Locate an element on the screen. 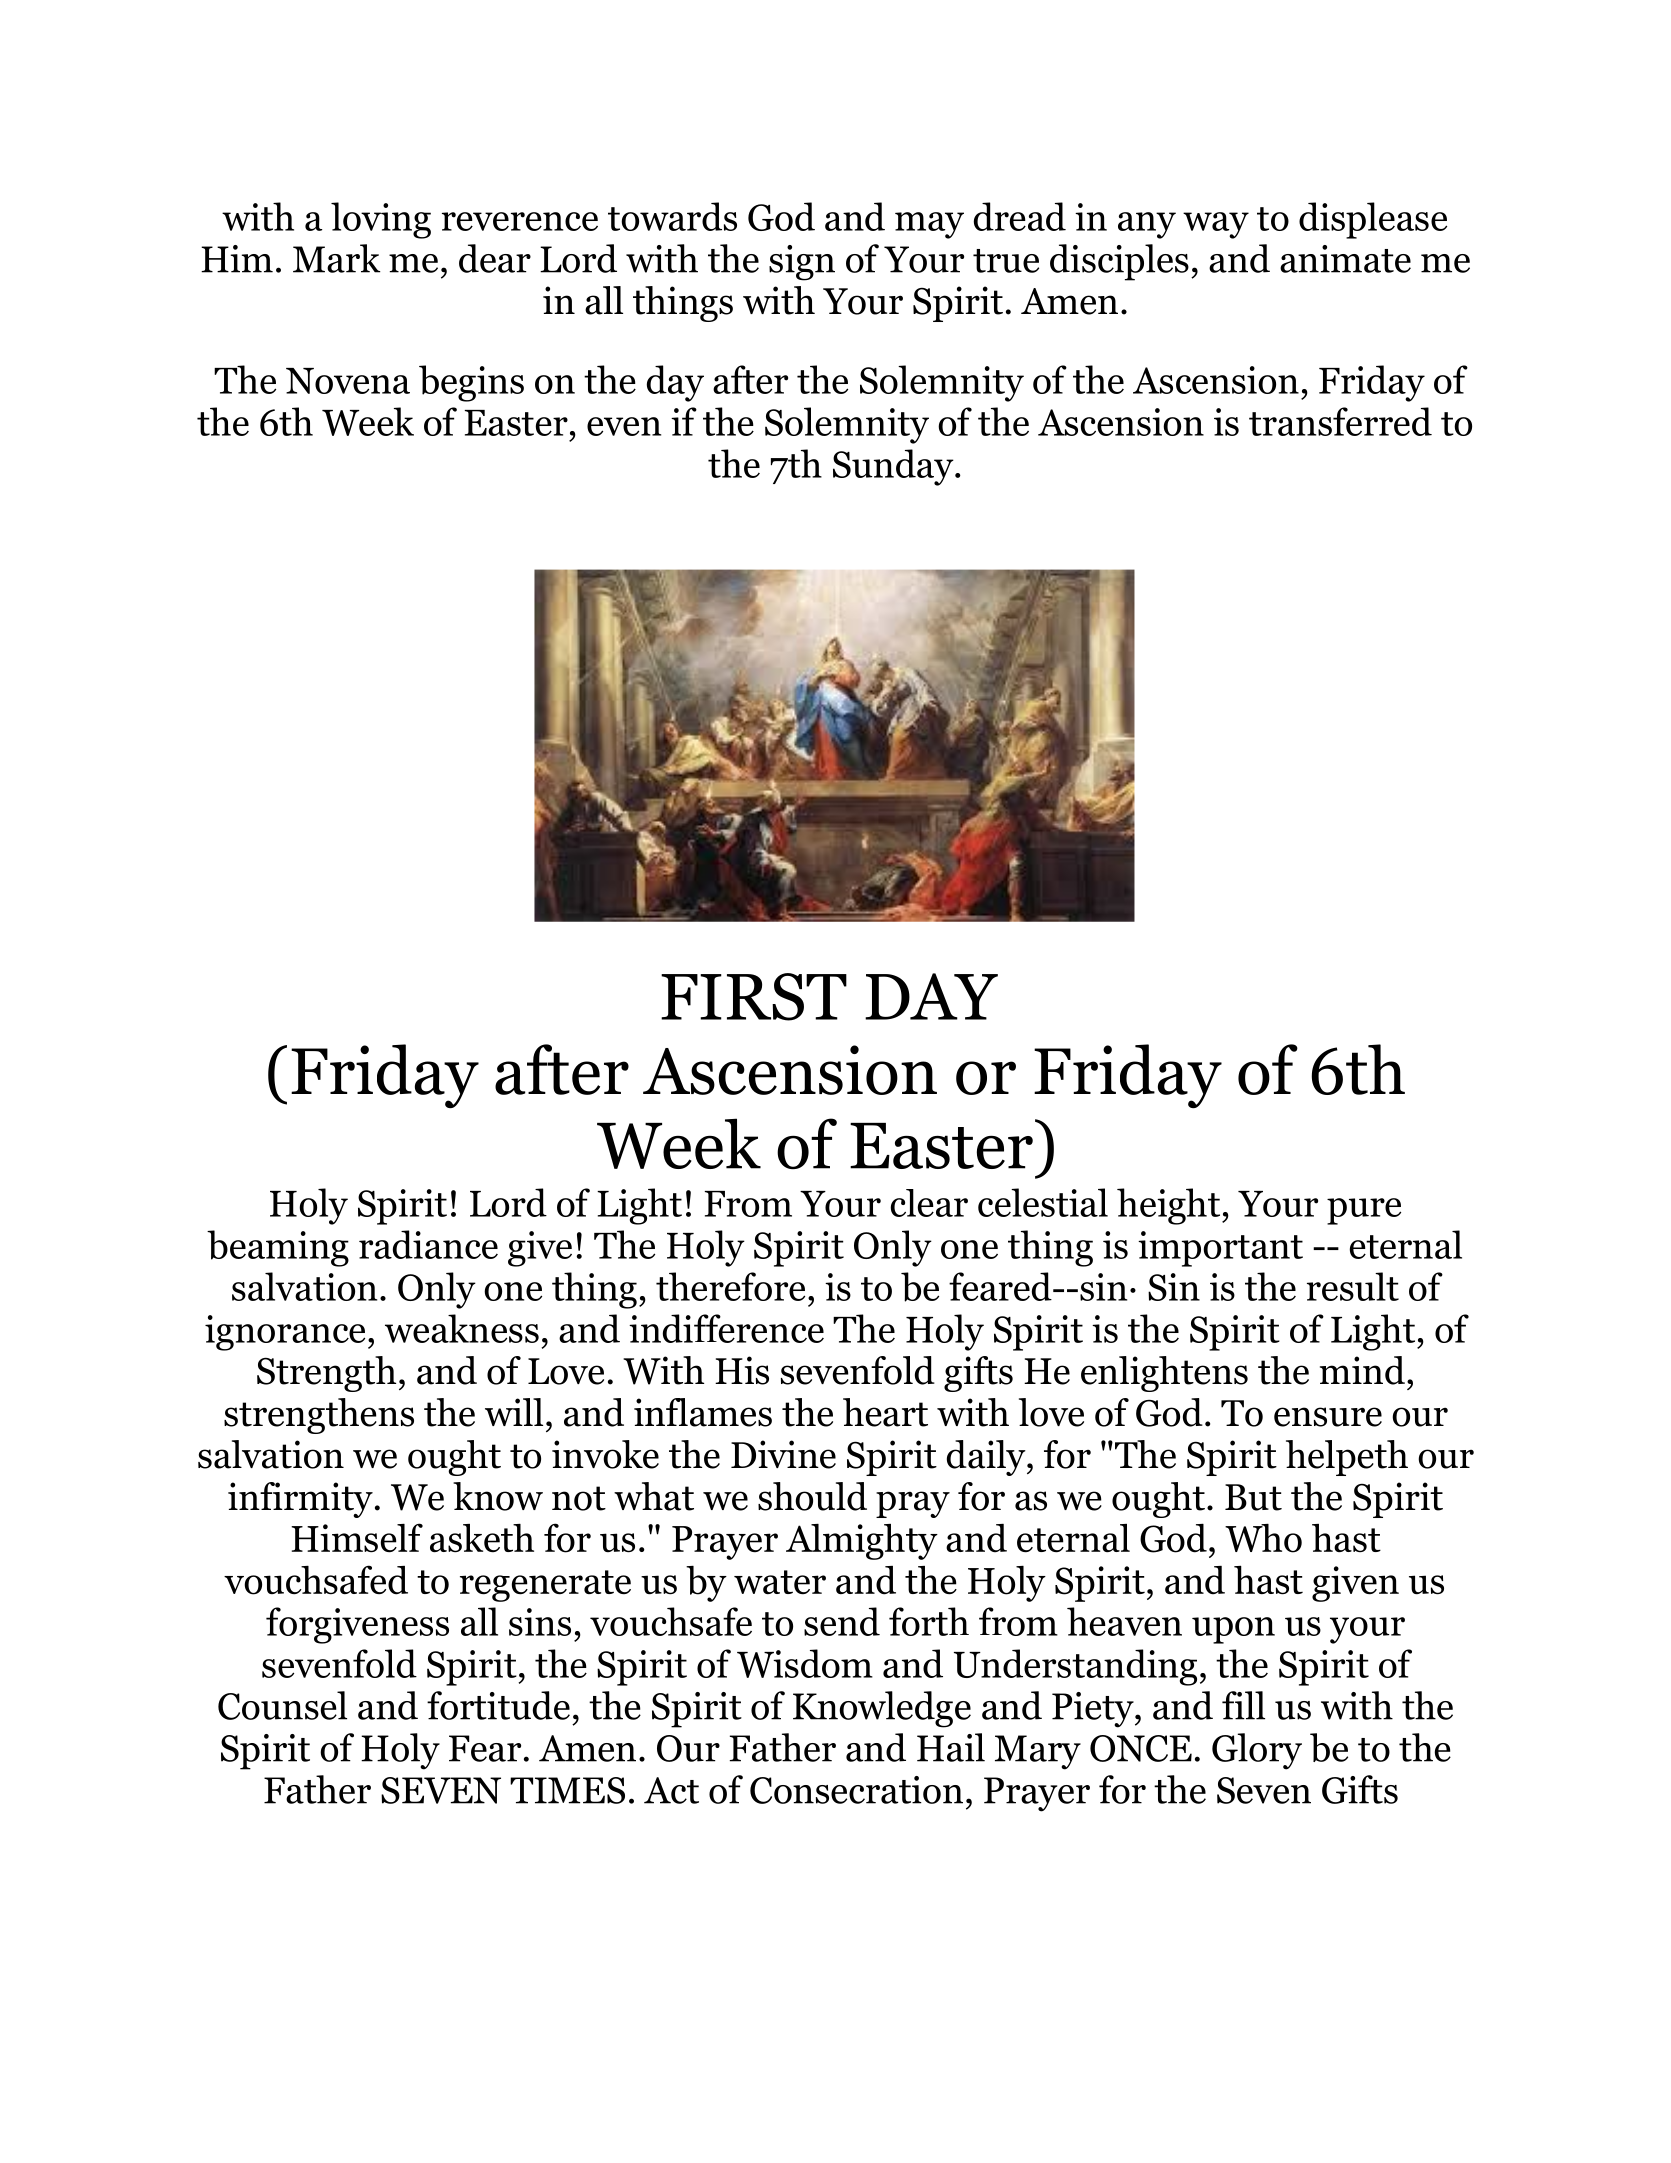 This screenshot has width=1671, height=2163. radiance is located at coordinates (428, 1244).
